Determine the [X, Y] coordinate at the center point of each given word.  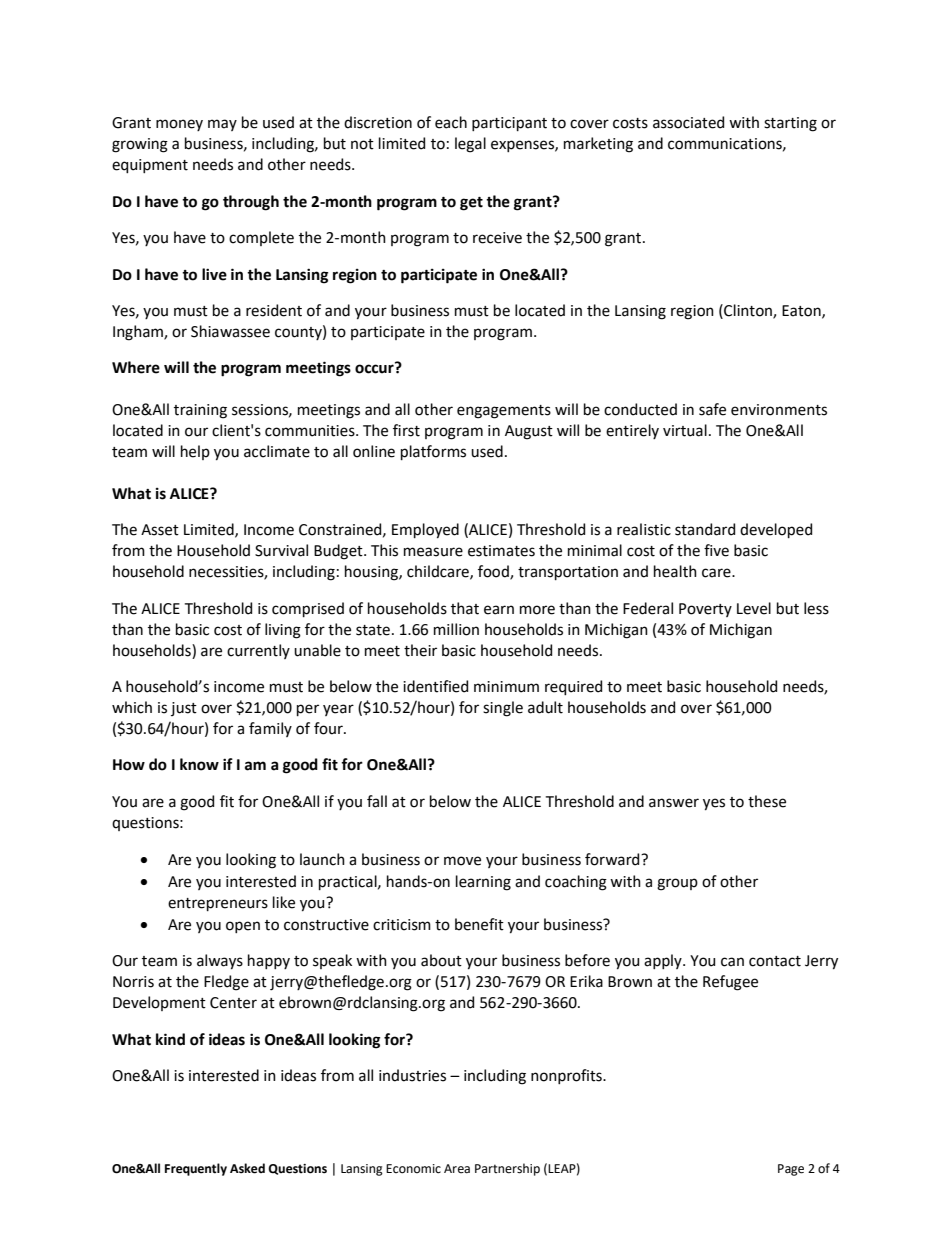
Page [791, 1170]
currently [258, 651]
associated [688, 122]
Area [457, 1169]
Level [754, 608]
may [222, 125]
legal [470, 145]
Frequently [196, 1169]
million [456, 629]
